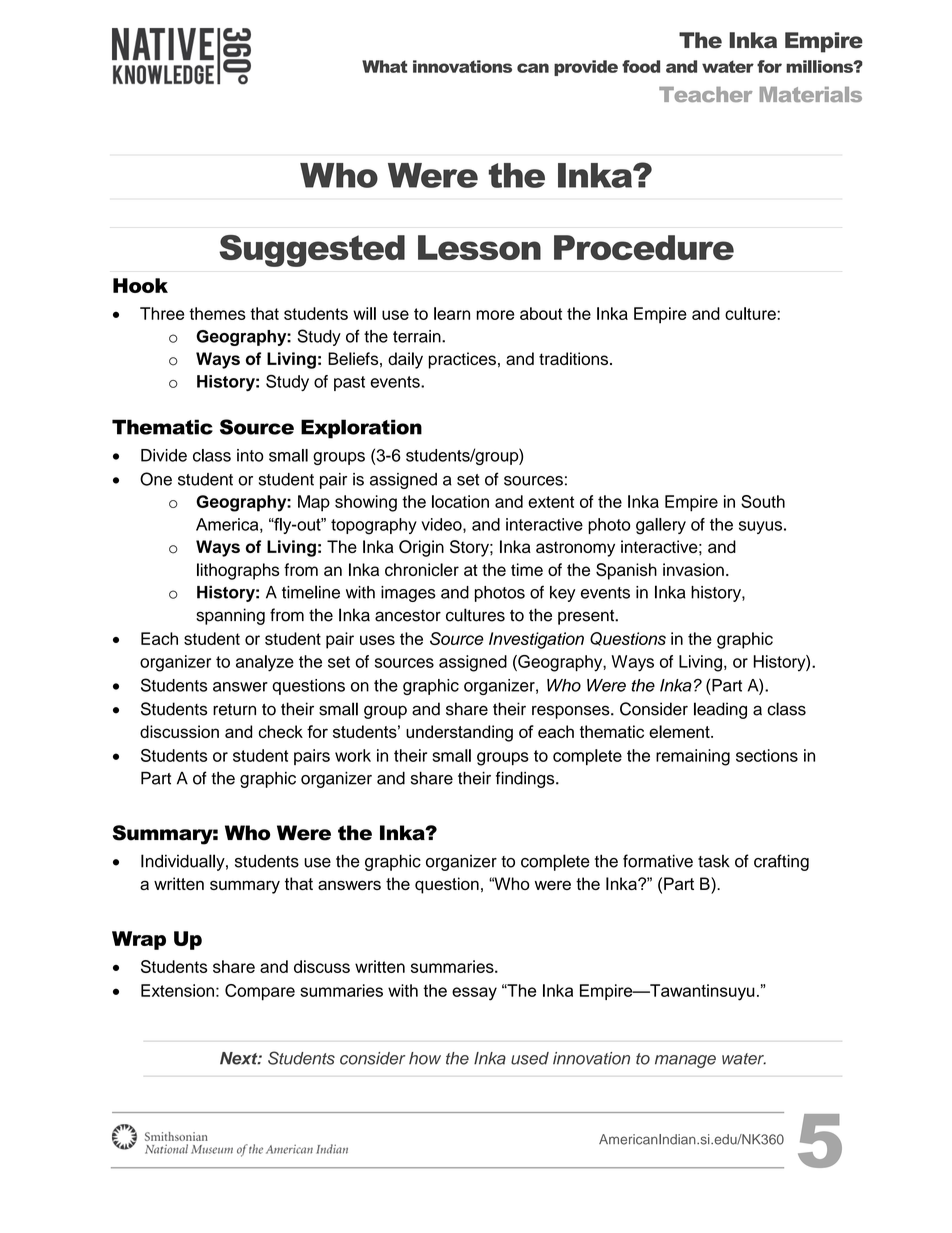 The image size is (952, 1233). What do you see at coordinates (644, 247) in the screenshot?
I see `Procedure` at bounding box center [644, 247].
